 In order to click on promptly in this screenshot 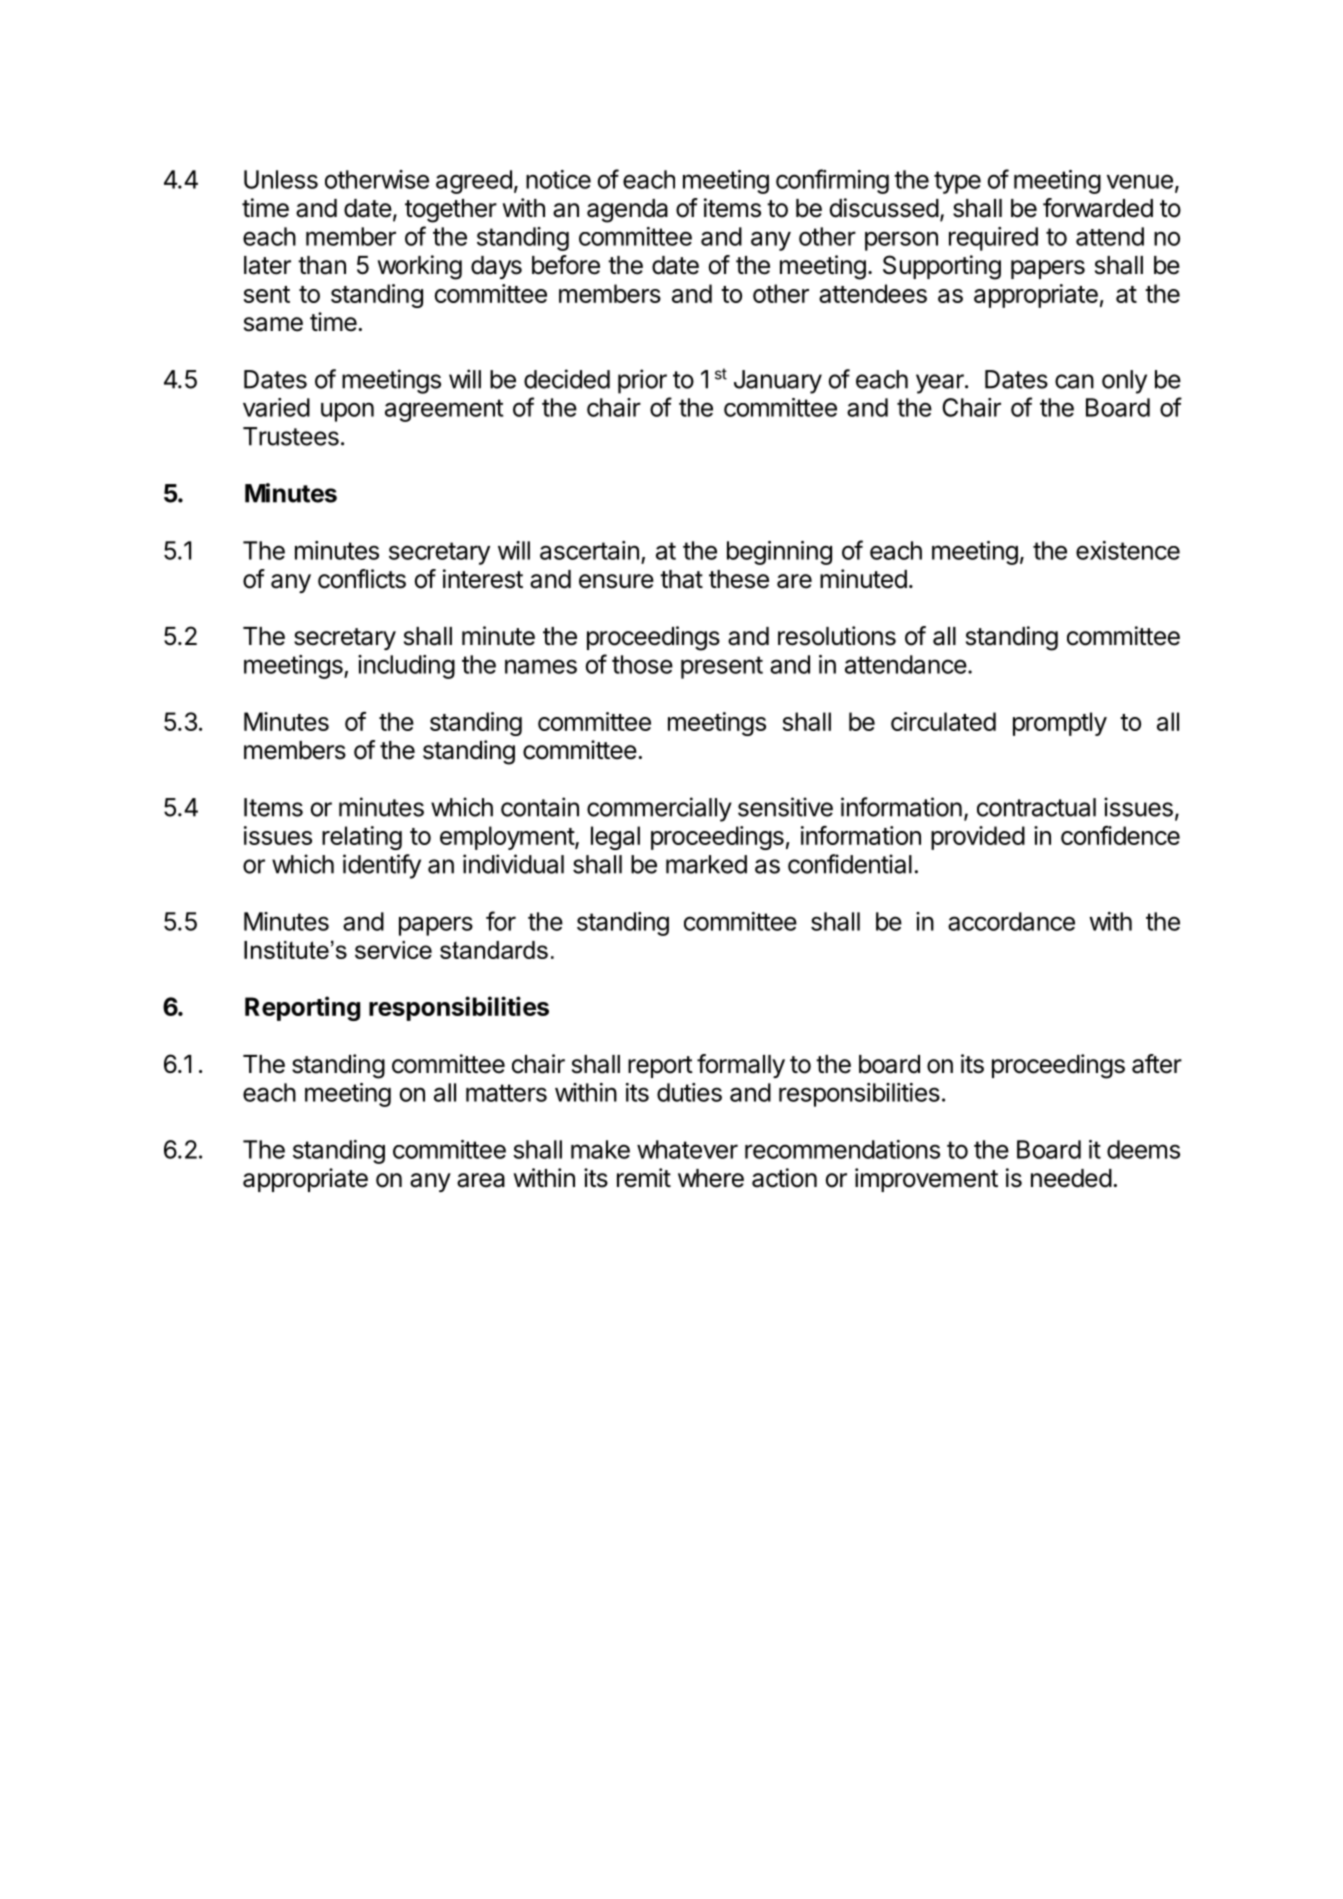, I will do `click(1060, 724)`.
